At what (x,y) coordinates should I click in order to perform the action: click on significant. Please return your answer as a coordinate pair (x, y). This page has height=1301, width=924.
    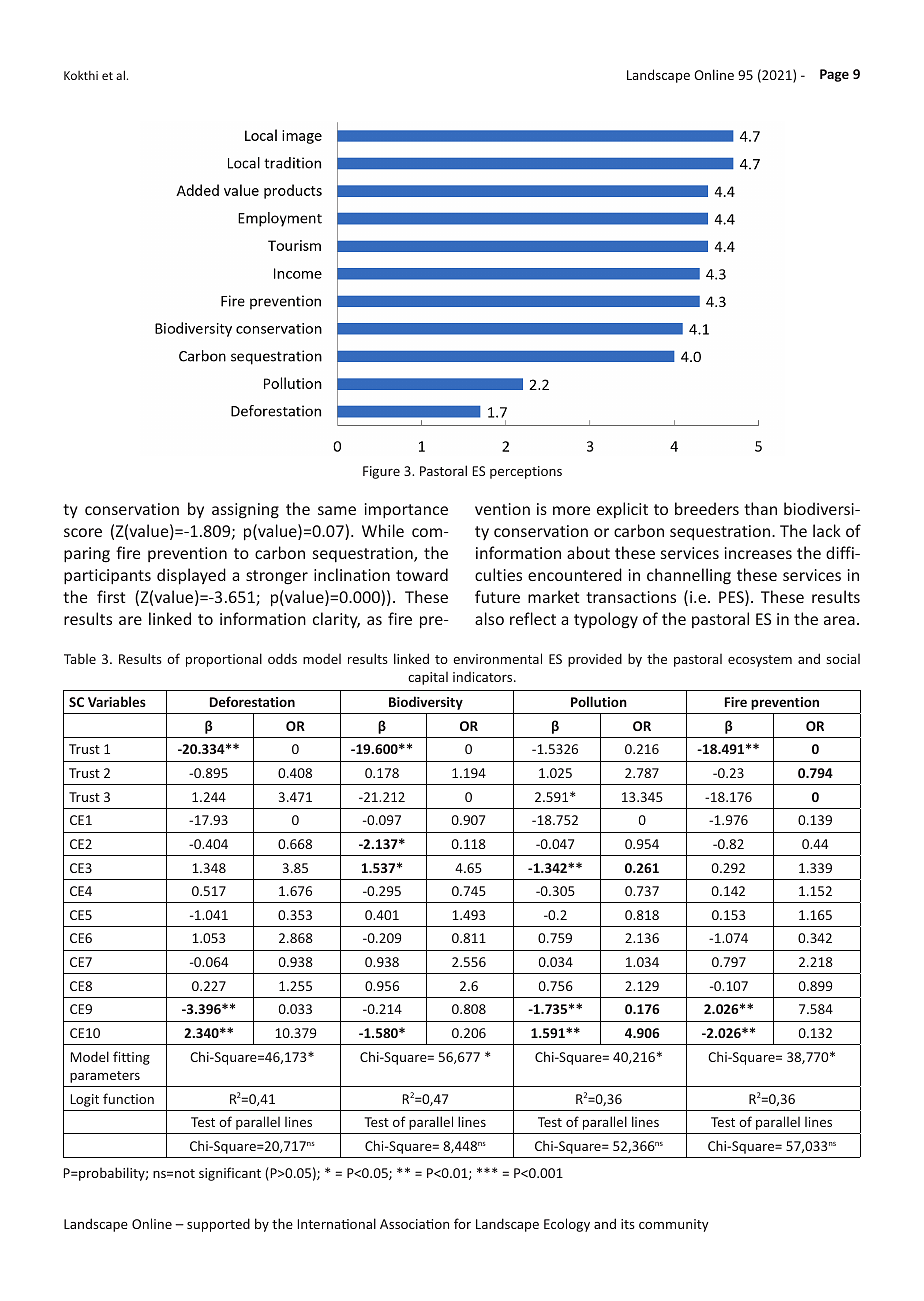
    Looking at the image, I should click on (230, 1174).
